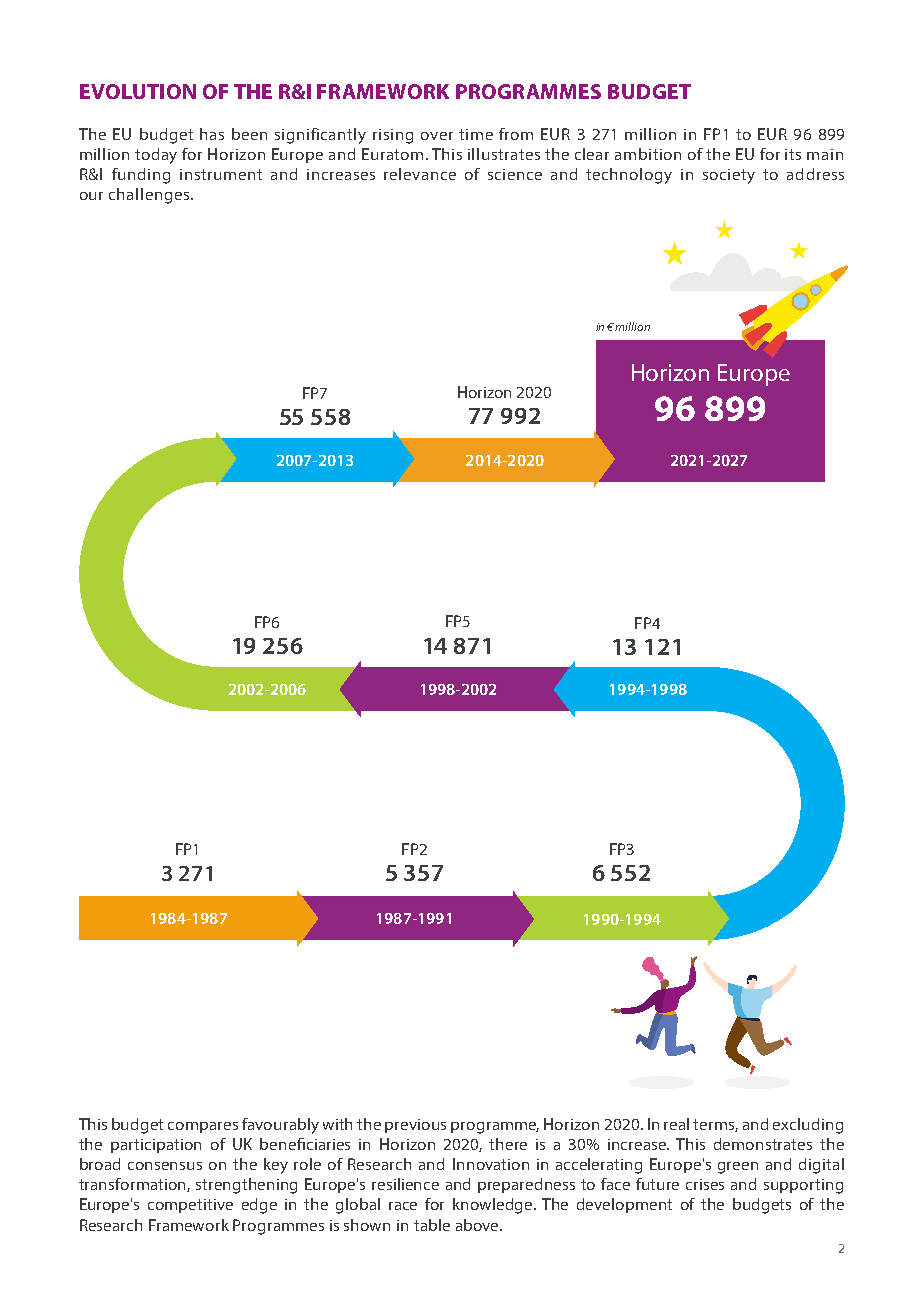 The width and height of the image is (924, 1308). I want to click on terms, so click(715, 1125).
